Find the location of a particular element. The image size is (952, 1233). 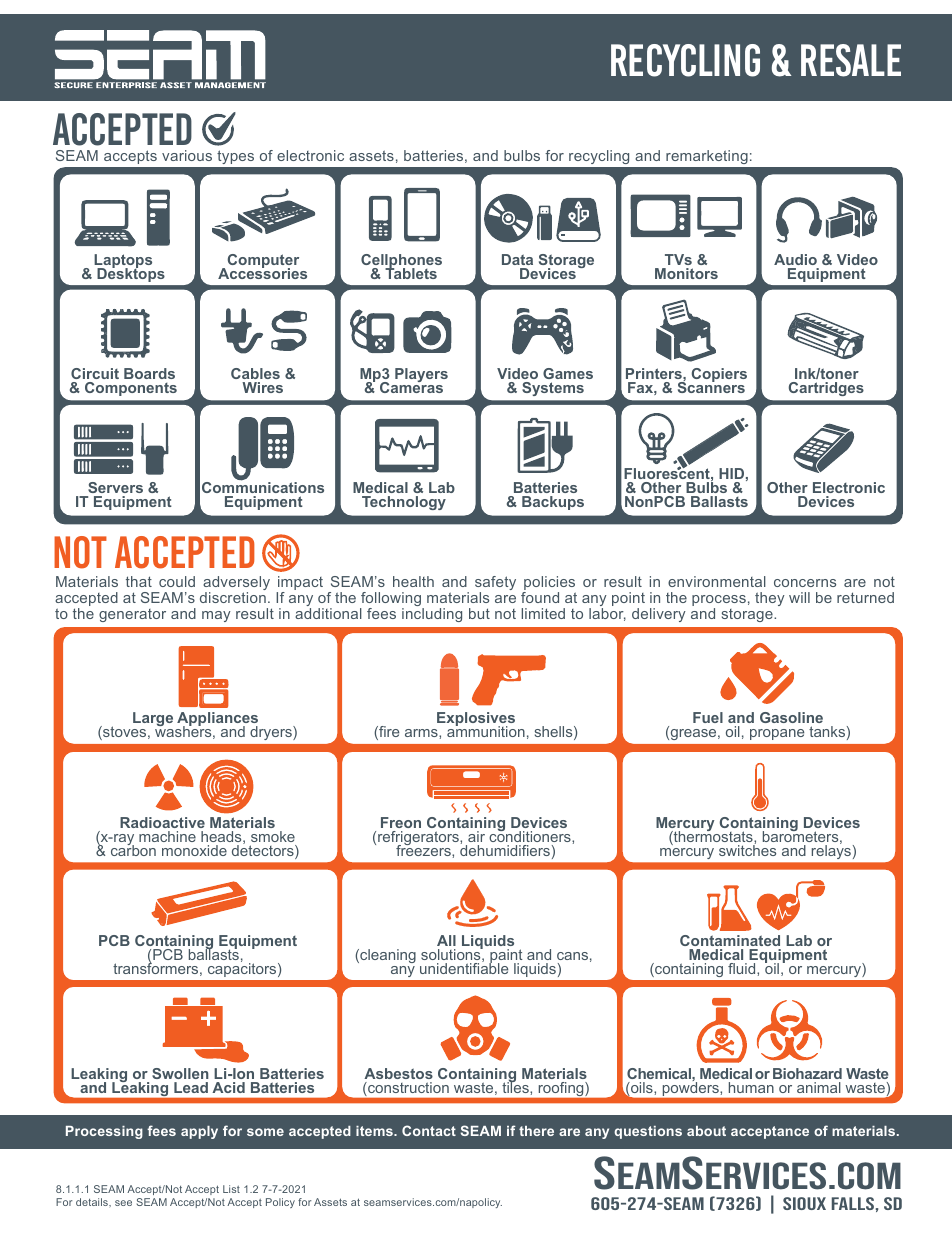

Data is located at coordinates (517, 259).
